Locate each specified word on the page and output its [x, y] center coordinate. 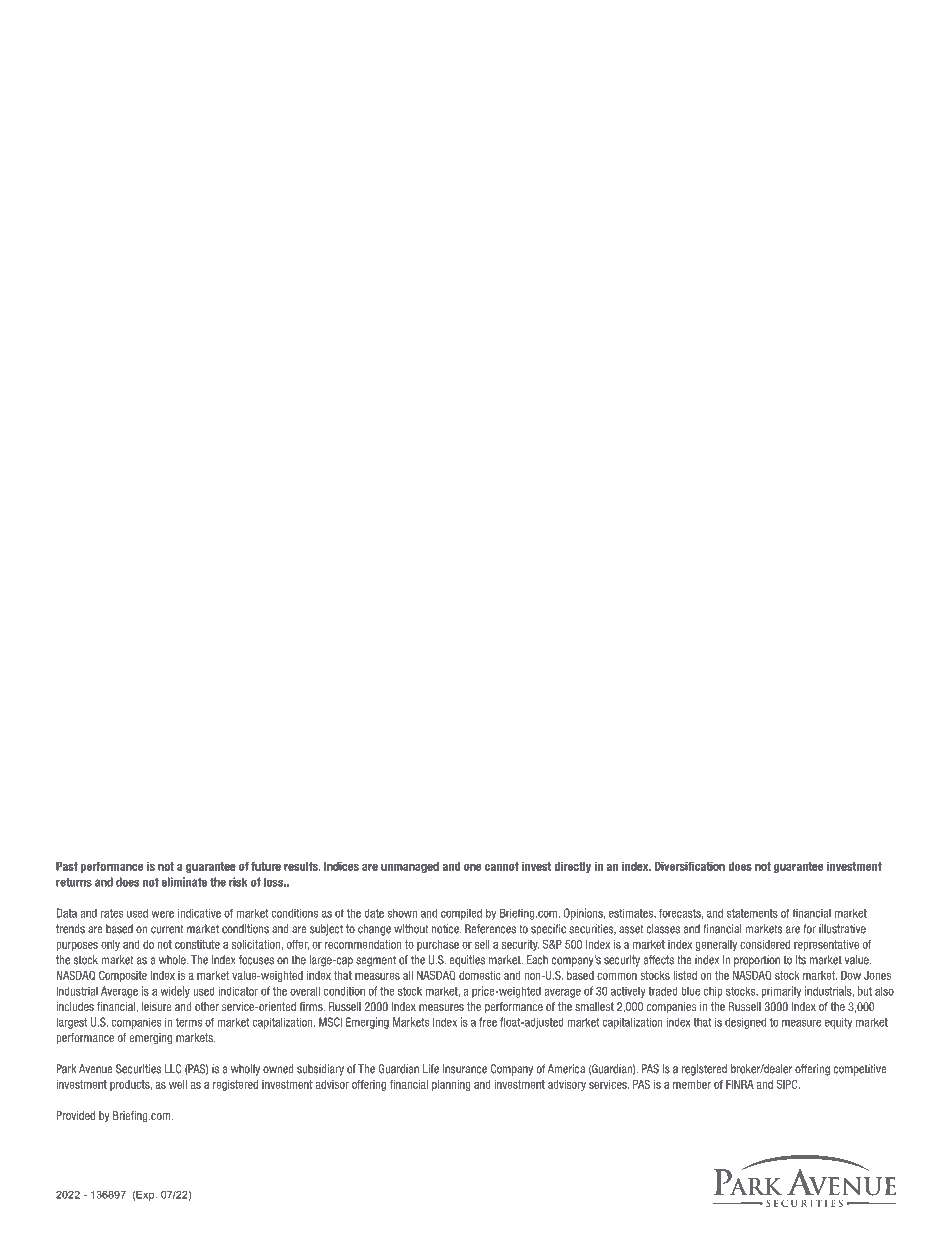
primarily [781, 992]
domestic [480, 975]
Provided [75, 1115]
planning [451, 1085]
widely [175, 992]
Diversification [689, 866]
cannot [502, 866]
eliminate [184, 882]
